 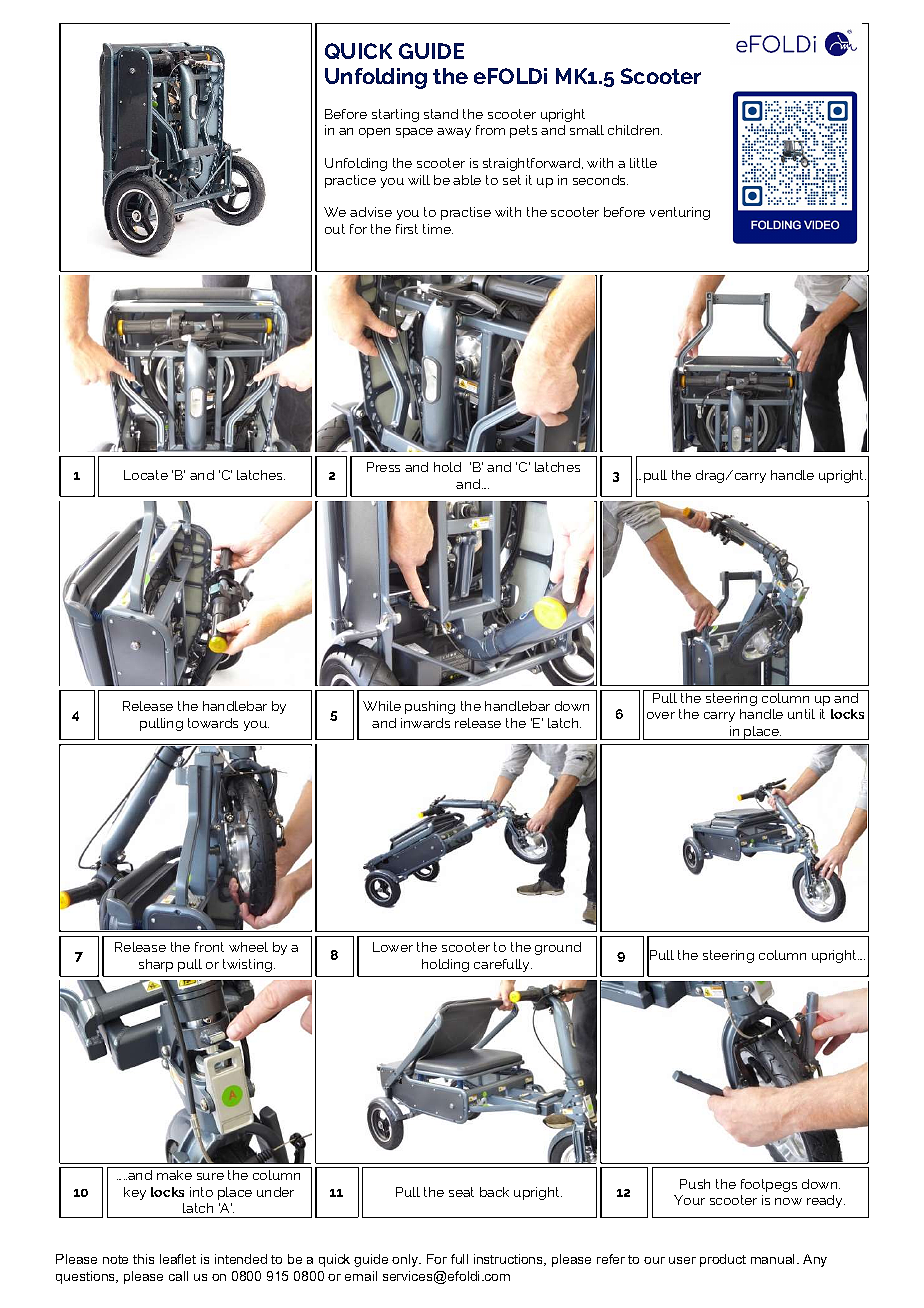 What do you see at coordinates (209, 947) in the screenshot?
I see `front` at bounding box center [209, 947].
